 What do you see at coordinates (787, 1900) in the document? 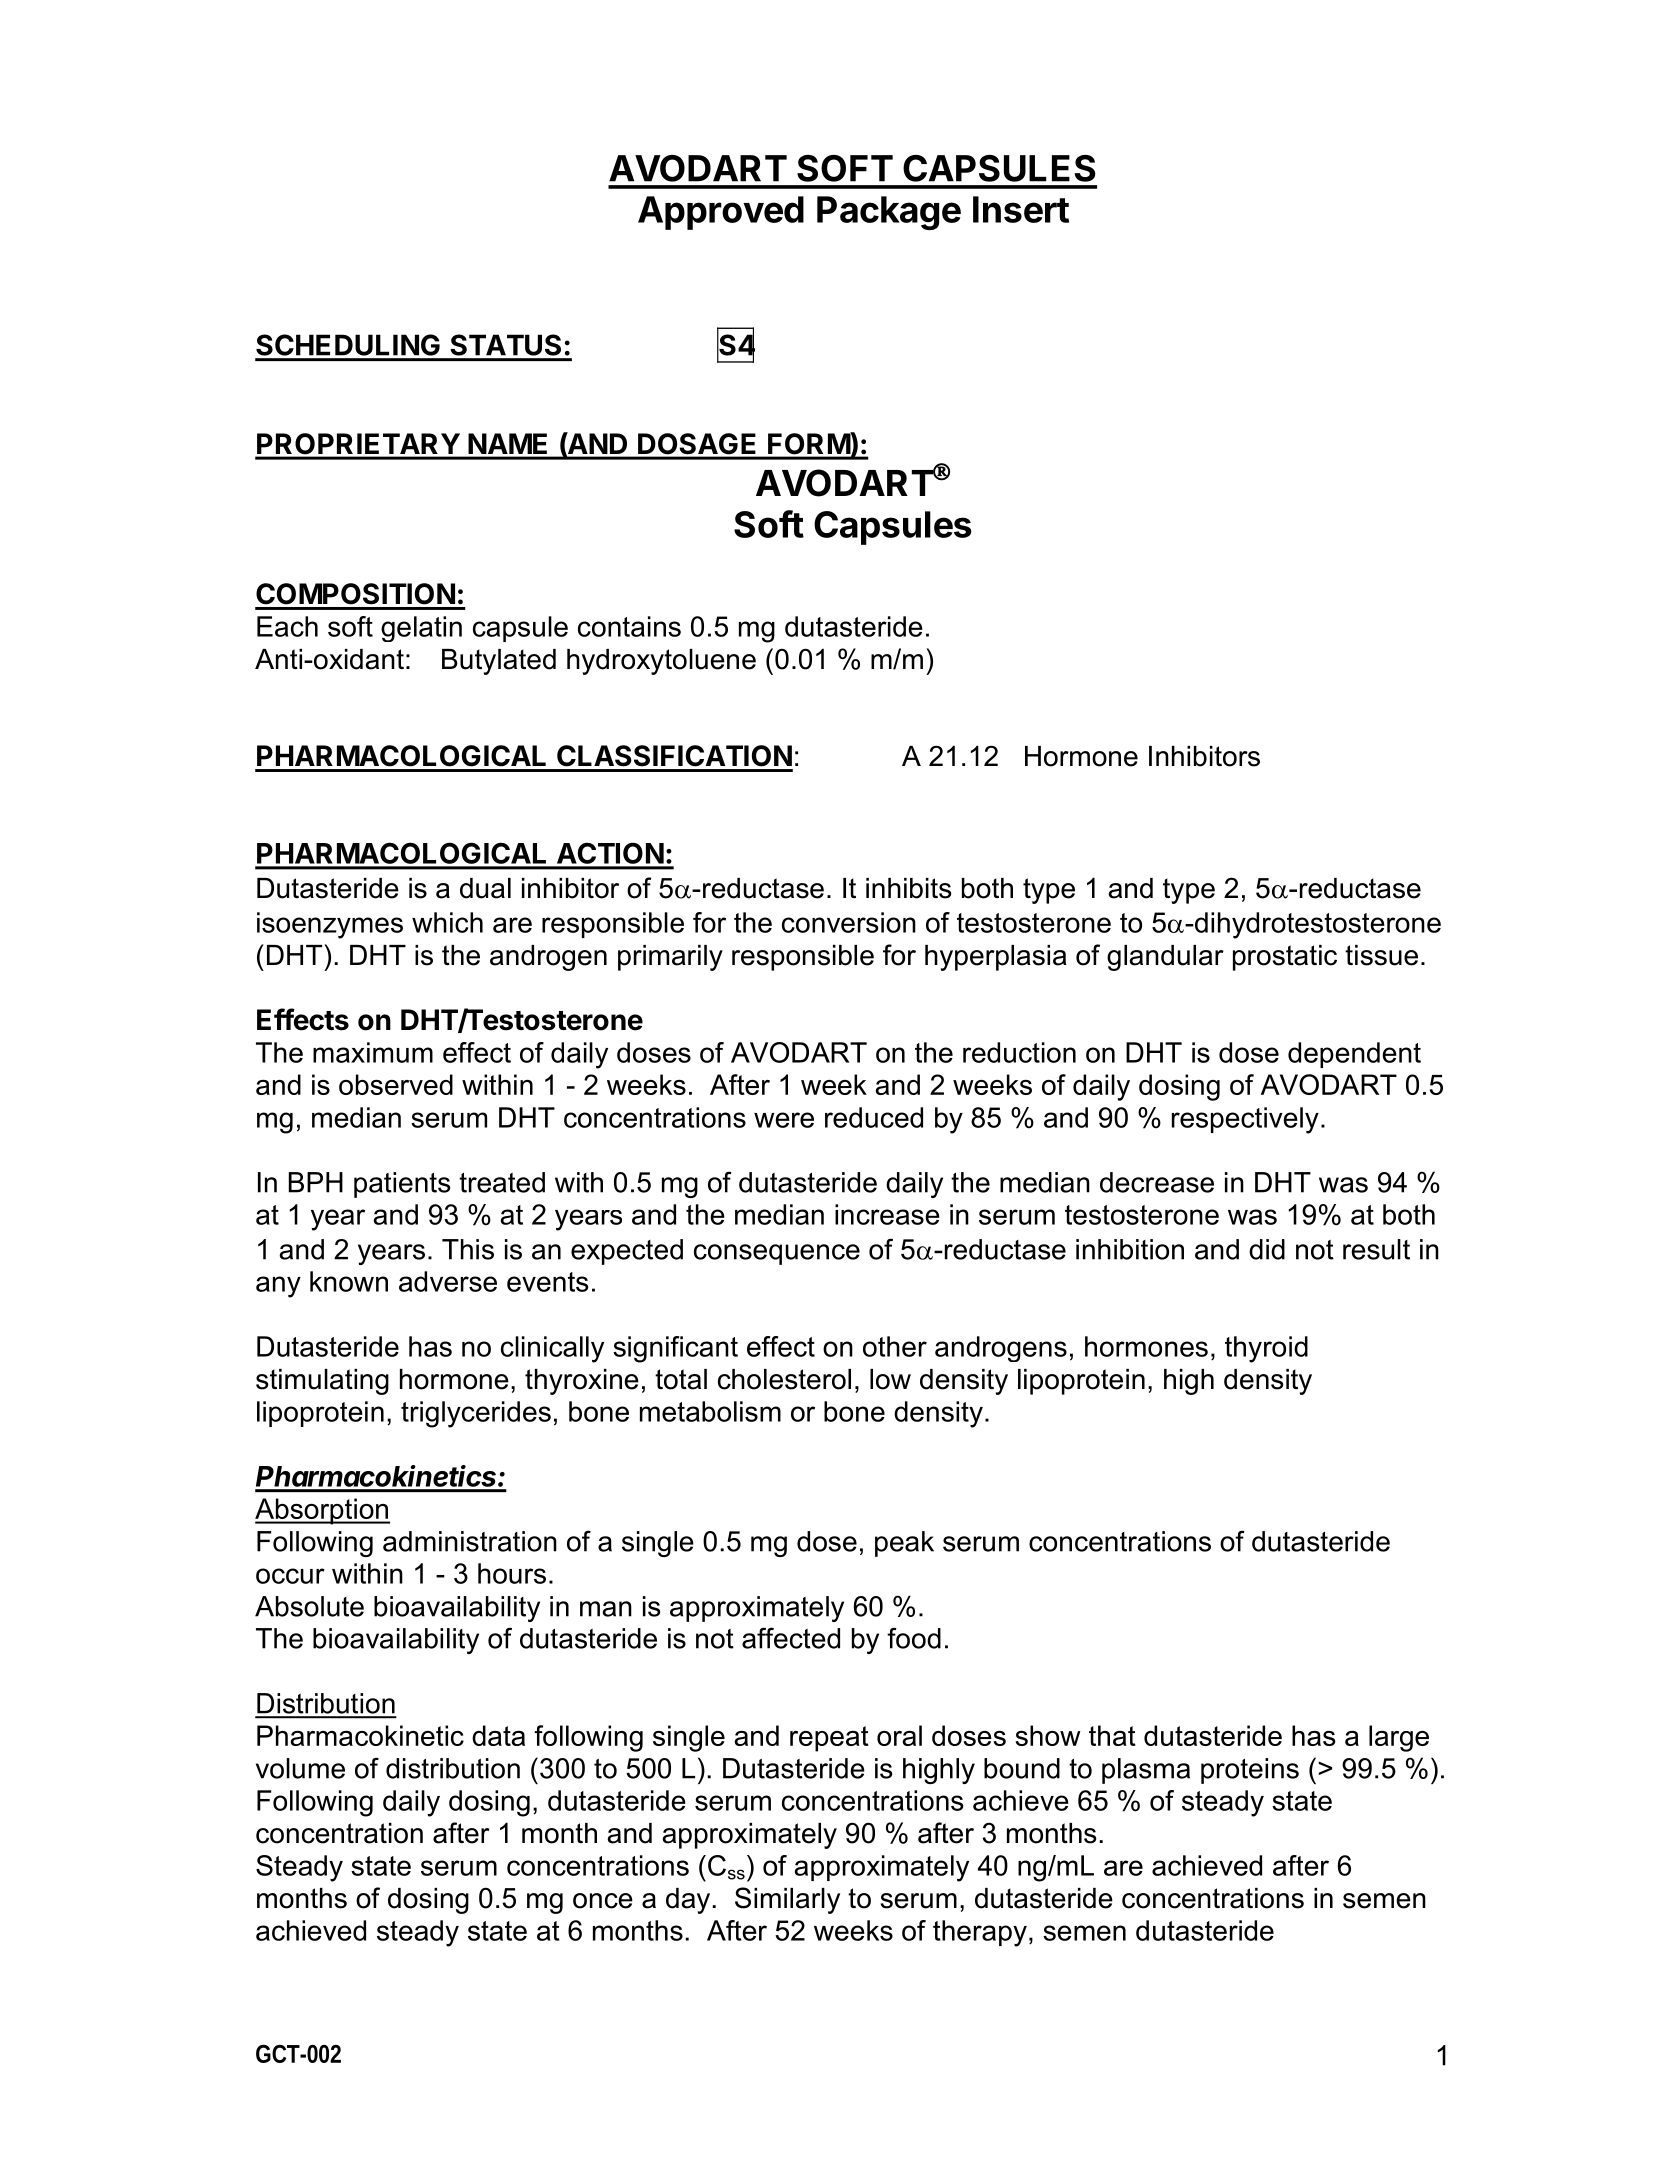
I see `Similarly` at bounding box center [787, 1900].
